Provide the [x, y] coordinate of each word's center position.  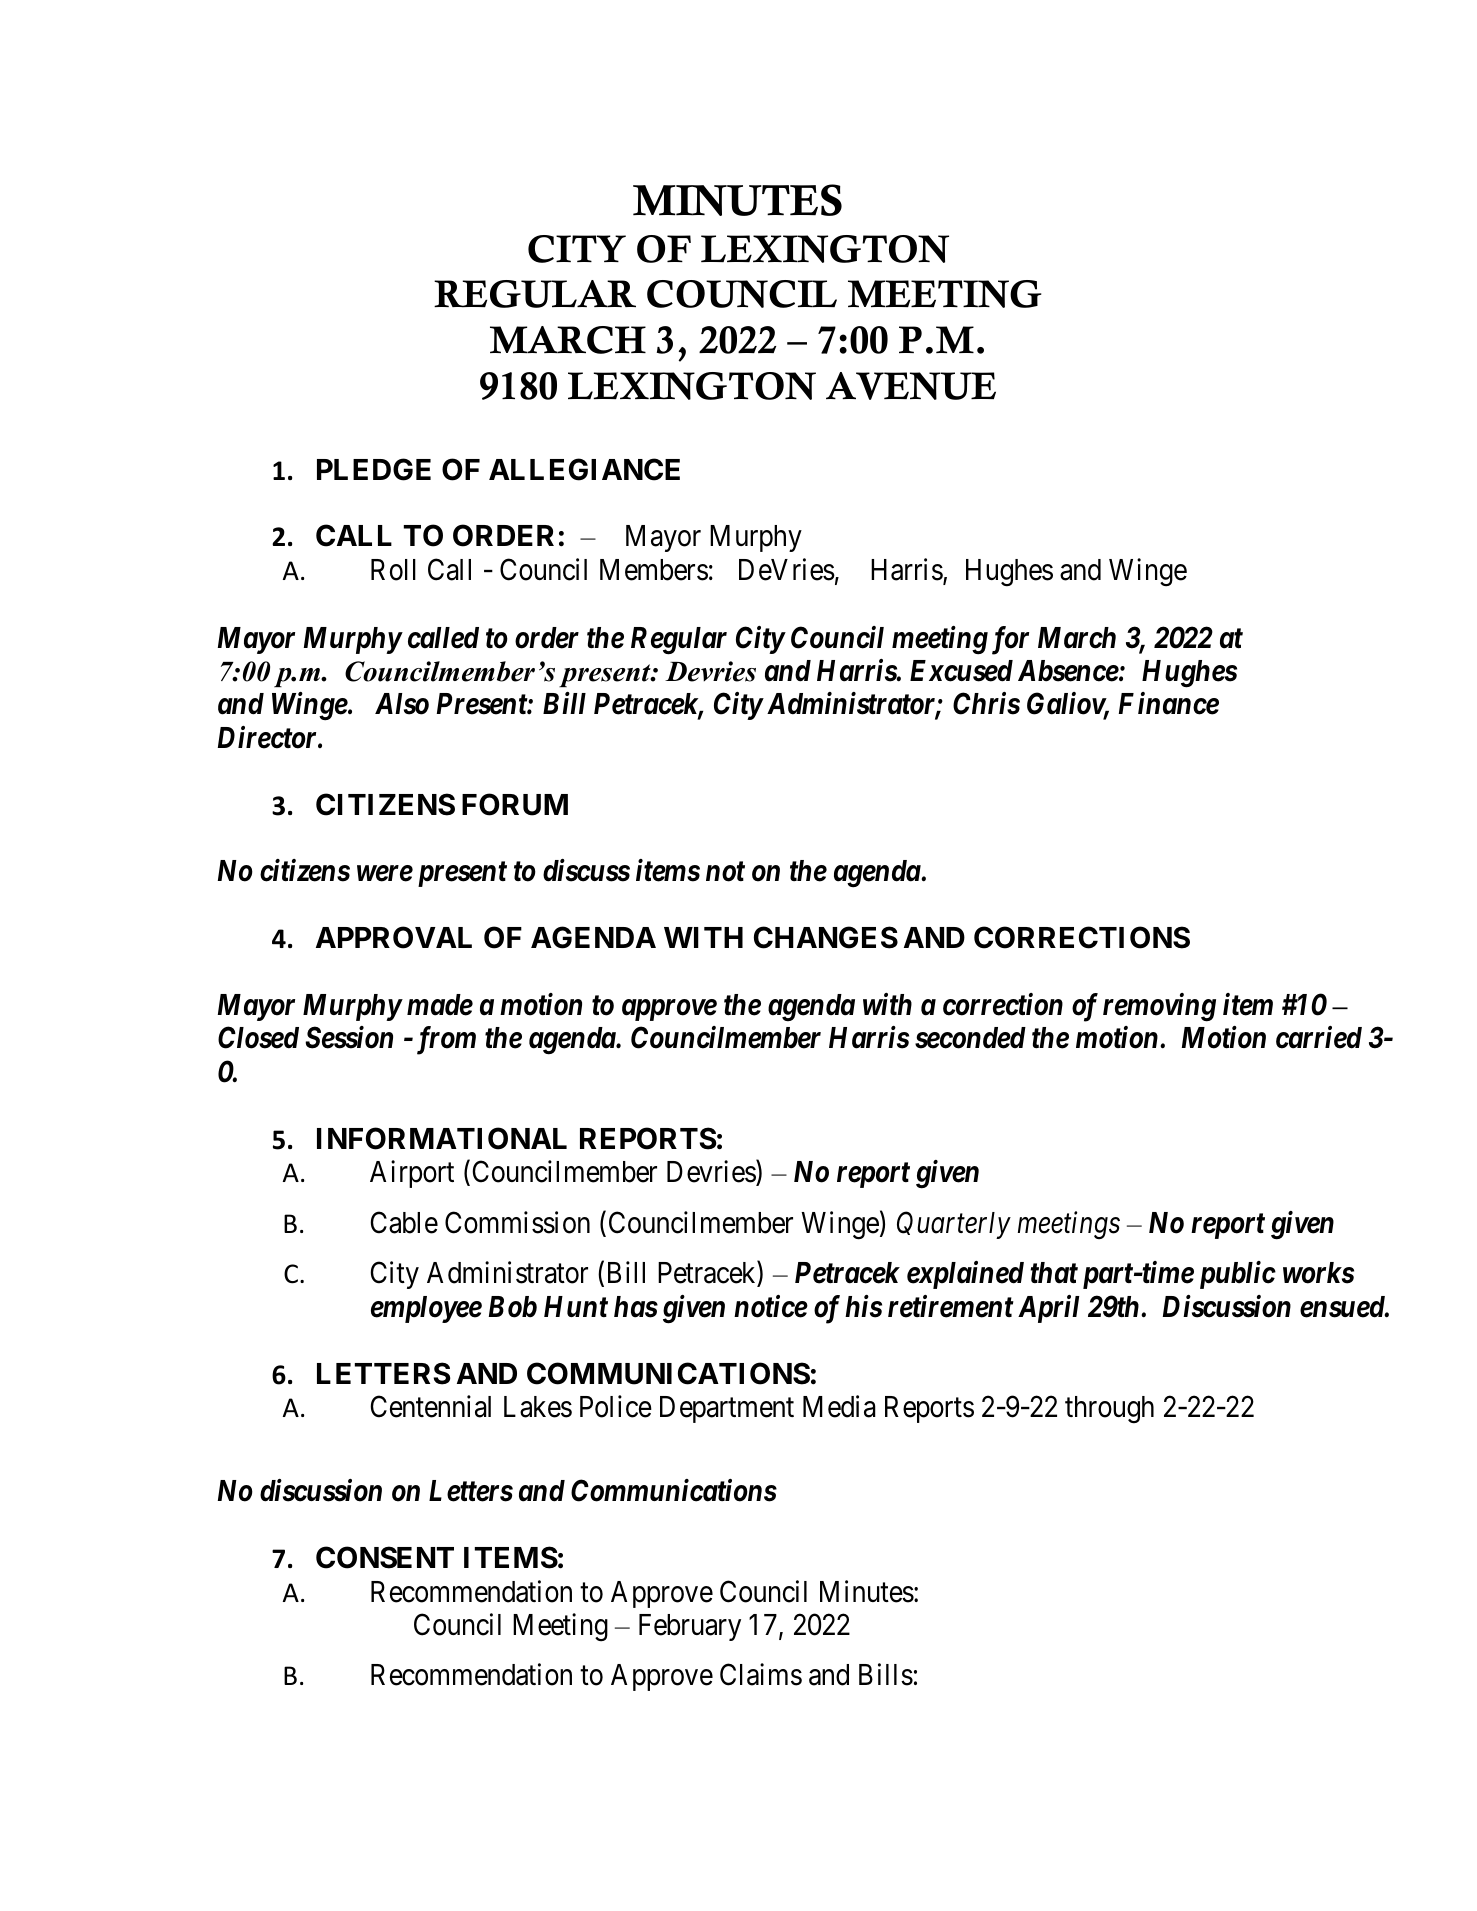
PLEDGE [374, 469]
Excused [961, 671]
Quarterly [954, 1225]
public [1238, 1275]
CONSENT [385, 1557]
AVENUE [911, 386]
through [1109, 1410]
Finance [1169, 703]
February [690, 1627]
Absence [1068, 671]
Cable [404, 1222]
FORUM [515, 804]
